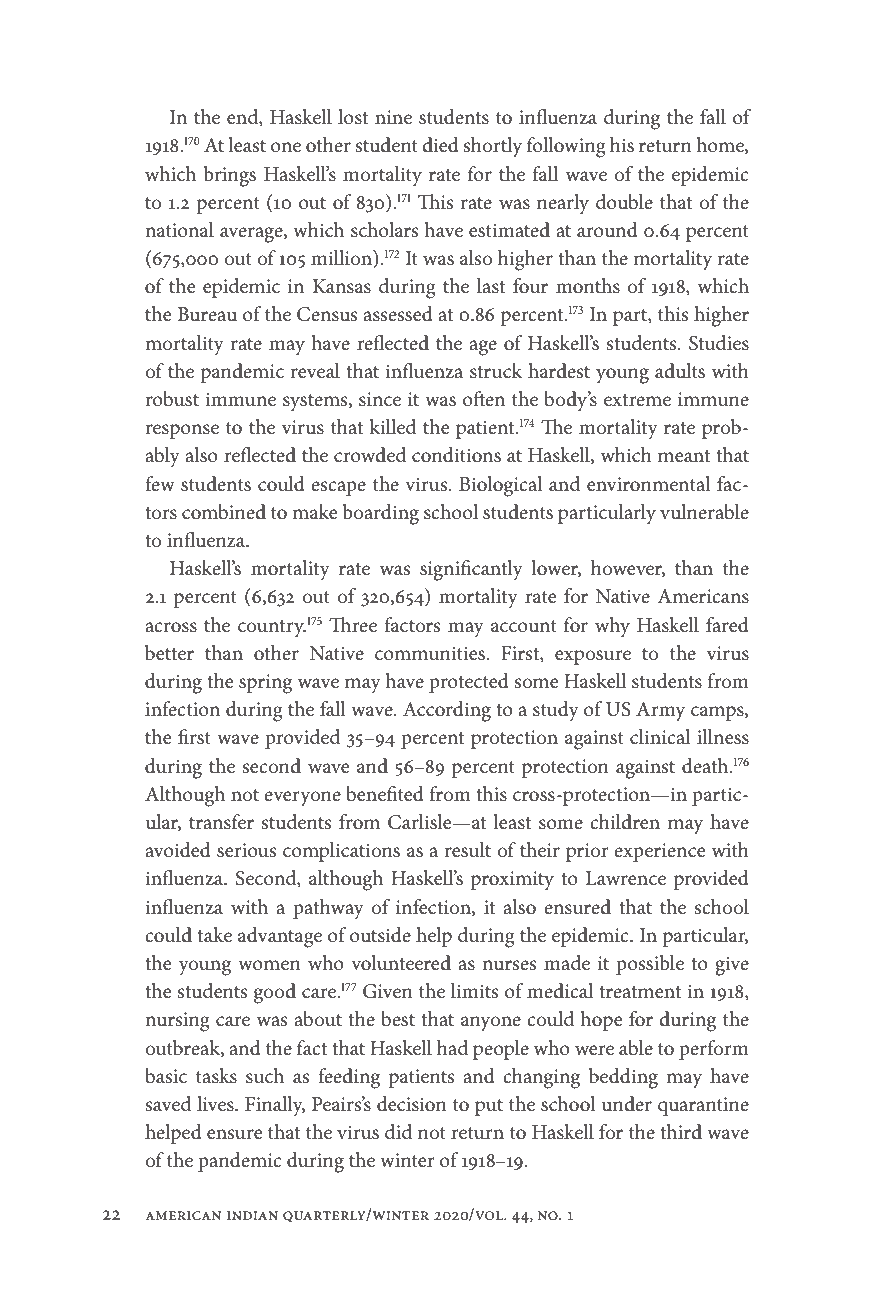 Image resolution: width=870 pixels, height=1305 pixels. What do you see at coordinates (624, 202) in the page?
I see `double` at bounding box center [624, 202].
